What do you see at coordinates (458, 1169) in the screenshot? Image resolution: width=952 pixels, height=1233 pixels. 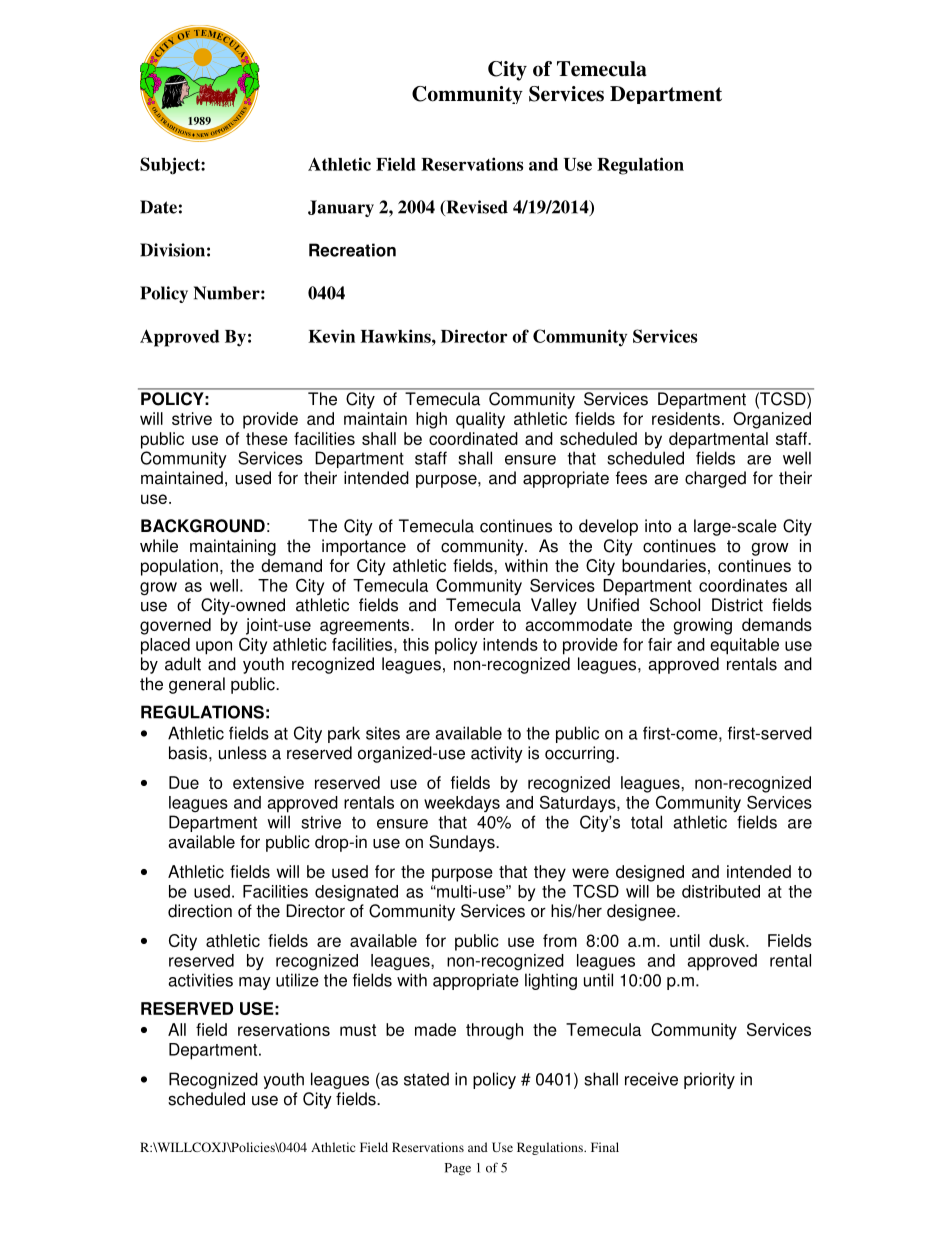 I see `Page` at bounding box center [458, 1169].
